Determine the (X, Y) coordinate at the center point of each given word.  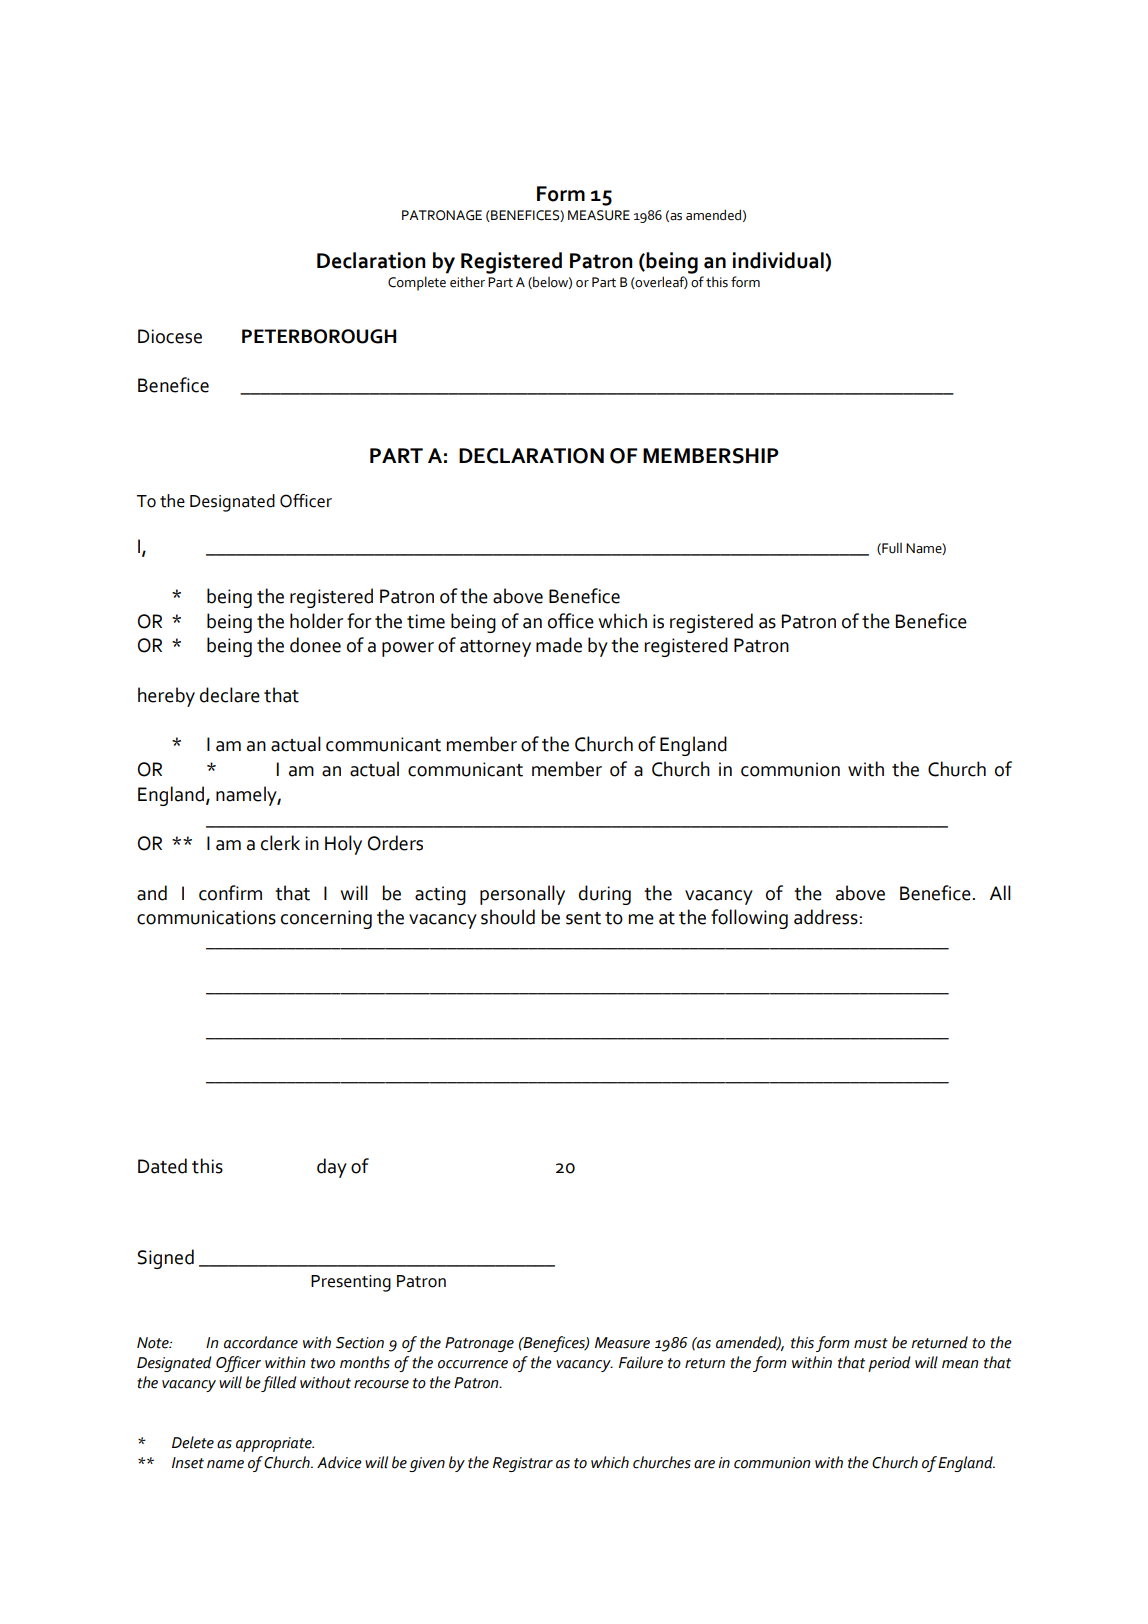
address (826, 917)
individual (779, 261)
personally (522, 895)
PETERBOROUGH (319, 336)
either (467, 282)
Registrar (523, 1464)
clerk (280, 843)
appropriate (275, 1444)
